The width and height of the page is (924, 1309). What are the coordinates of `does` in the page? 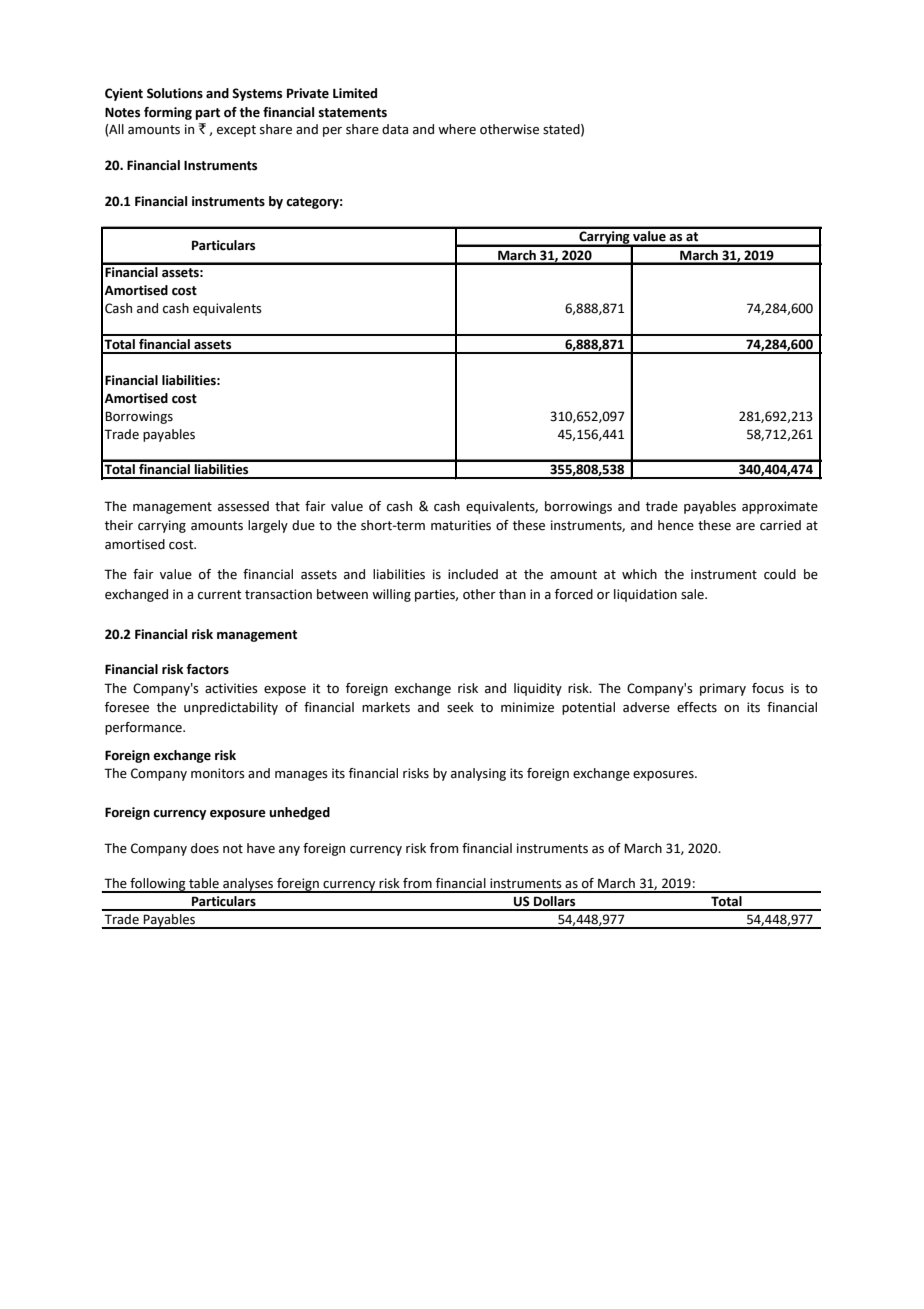 It's located at (205, 848).
